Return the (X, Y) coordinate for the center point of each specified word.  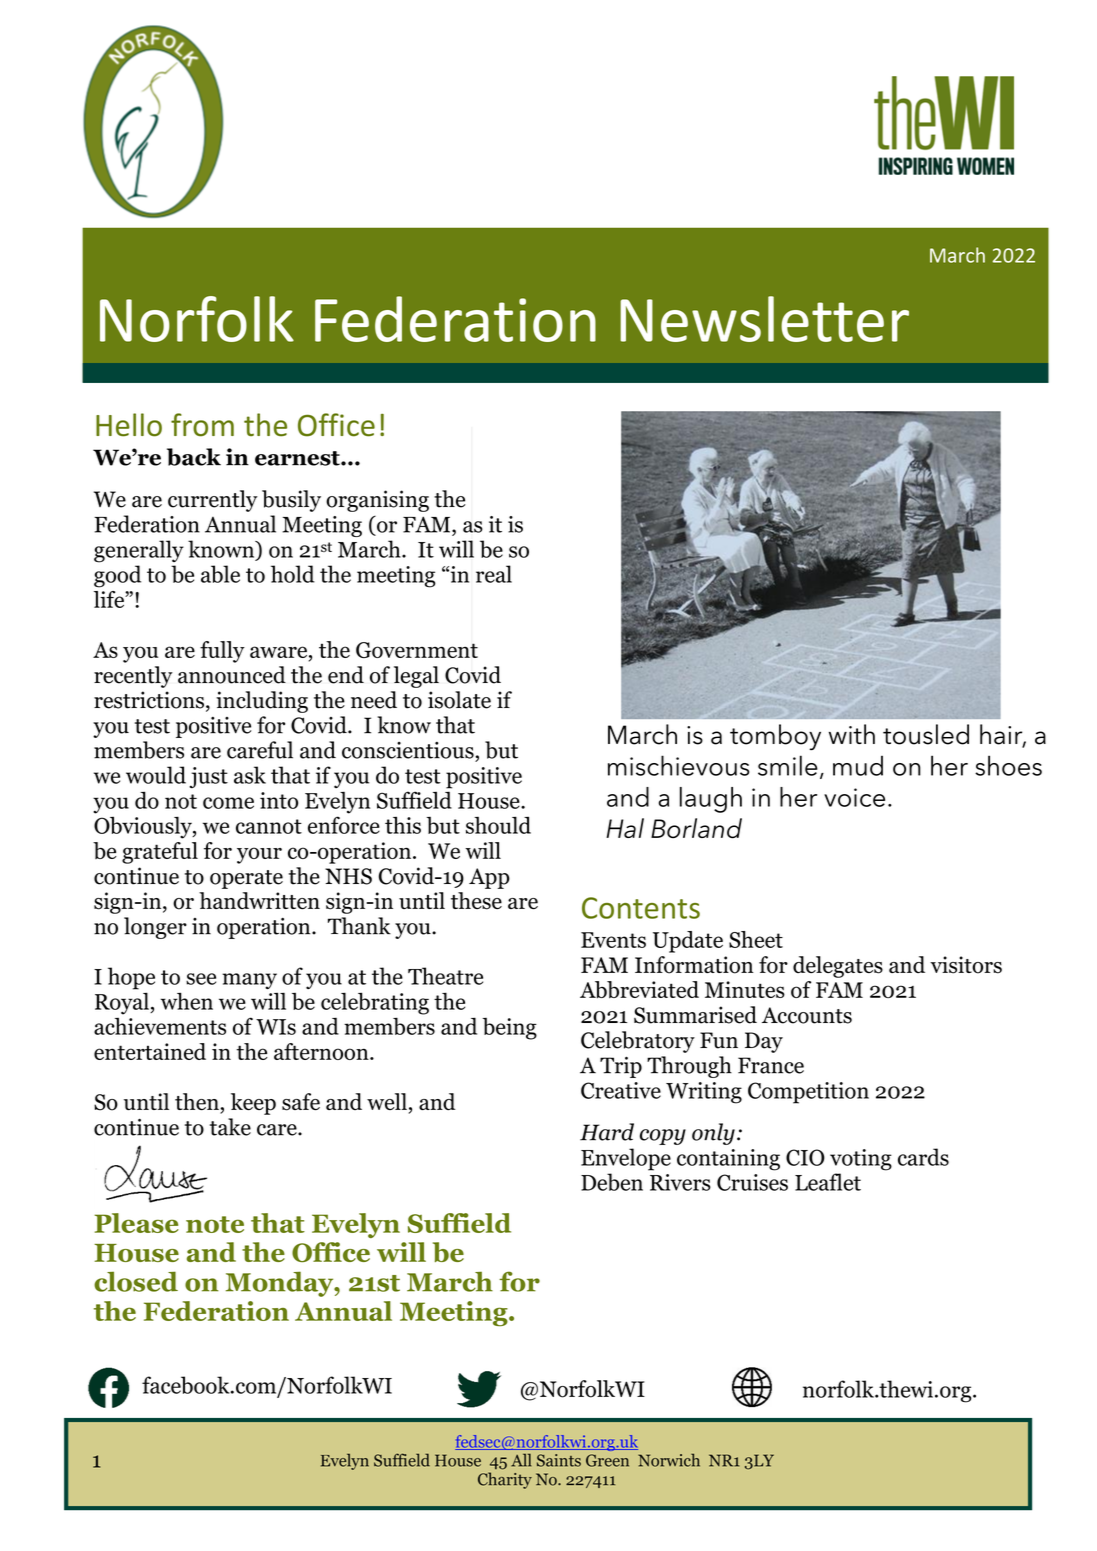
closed (136, 1281)
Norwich (669, 1460)
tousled (926, 734)
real (494, 574)
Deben (612, 1182)
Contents (641, 908)
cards (923, 1157)
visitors (966, 965)
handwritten (259, 901)
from (202, 425)
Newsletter (764, 319)
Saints (559, 1460)
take (230, 1127)
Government (417, 650)
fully (222, 652)
